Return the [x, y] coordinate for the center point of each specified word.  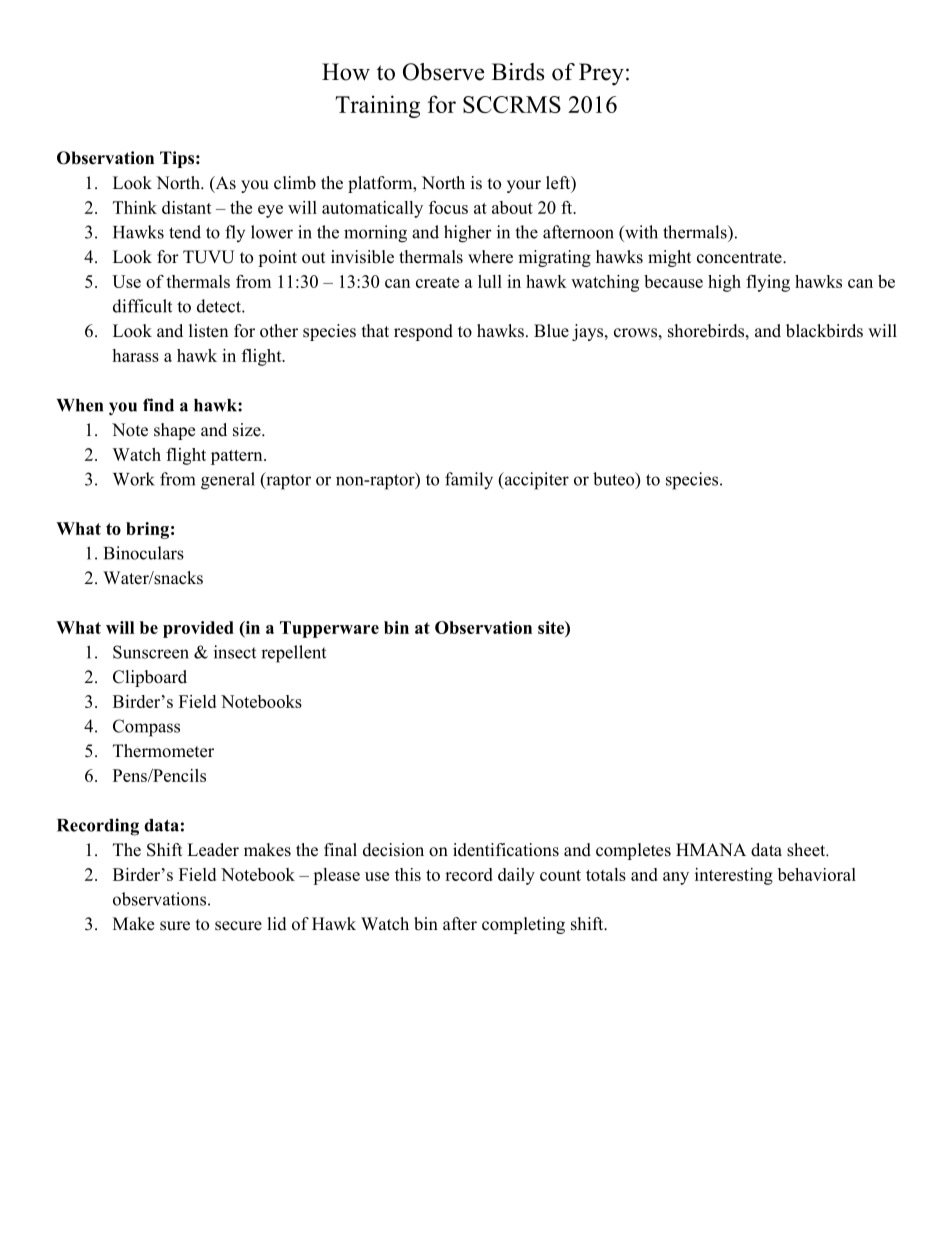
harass [135, 355]
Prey [601, 74]
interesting [734, 876]
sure [175, 926]
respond [423, 332]
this [408, 874]
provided [198, 629]
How [346, 72]
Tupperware [329, 629]
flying [768, 283]
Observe [443, 72]
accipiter [535, 481]
